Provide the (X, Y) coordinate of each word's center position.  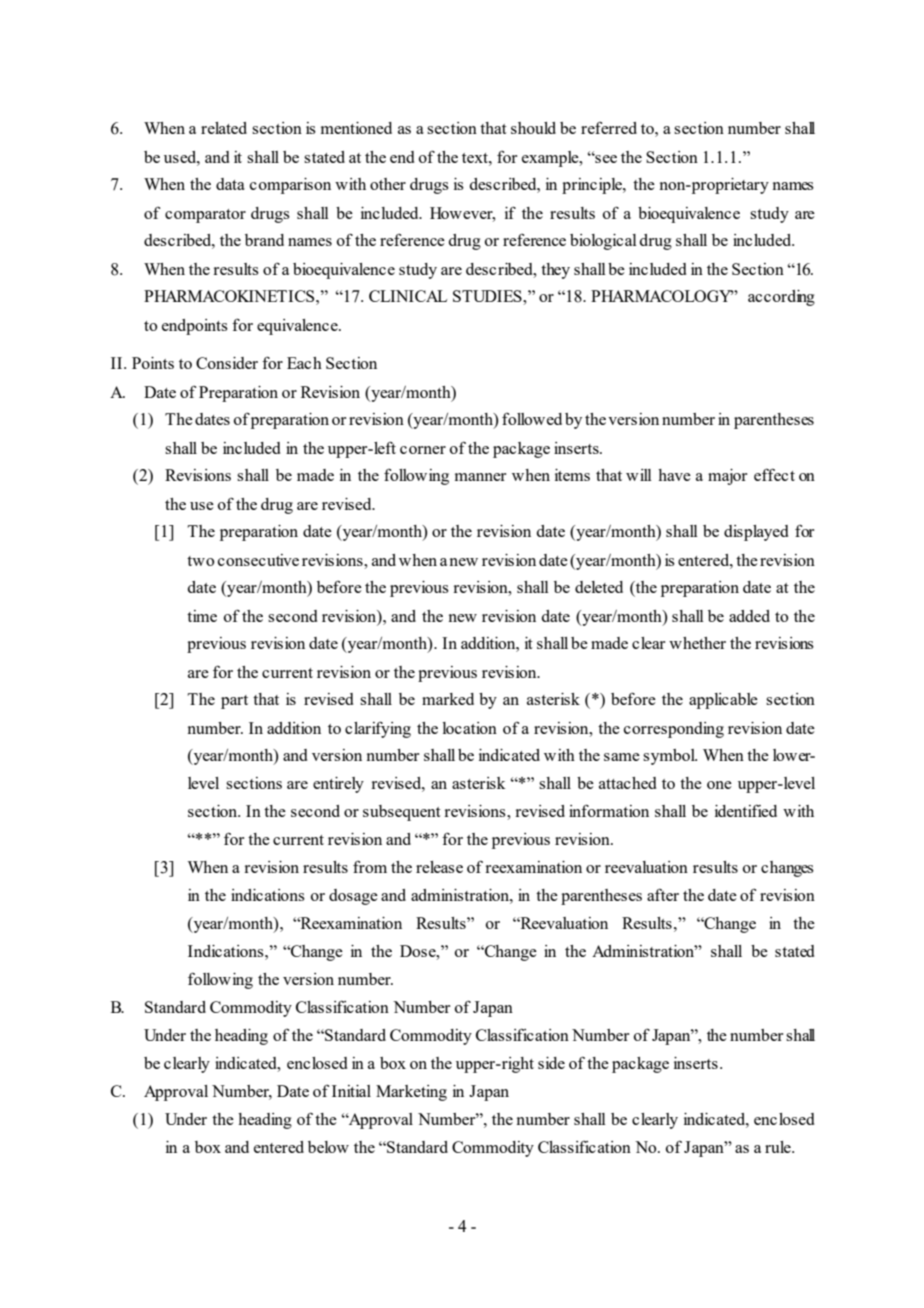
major (727, 477)
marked (448, 699)
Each (304, 363)
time (202, 616)
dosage (353, 897)
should (533, 128)
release (439, 867)
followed (532, 419)
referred (609, 128)
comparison (290, 186)
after (663, 894)
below (328, 1147)
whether (697, 643)
